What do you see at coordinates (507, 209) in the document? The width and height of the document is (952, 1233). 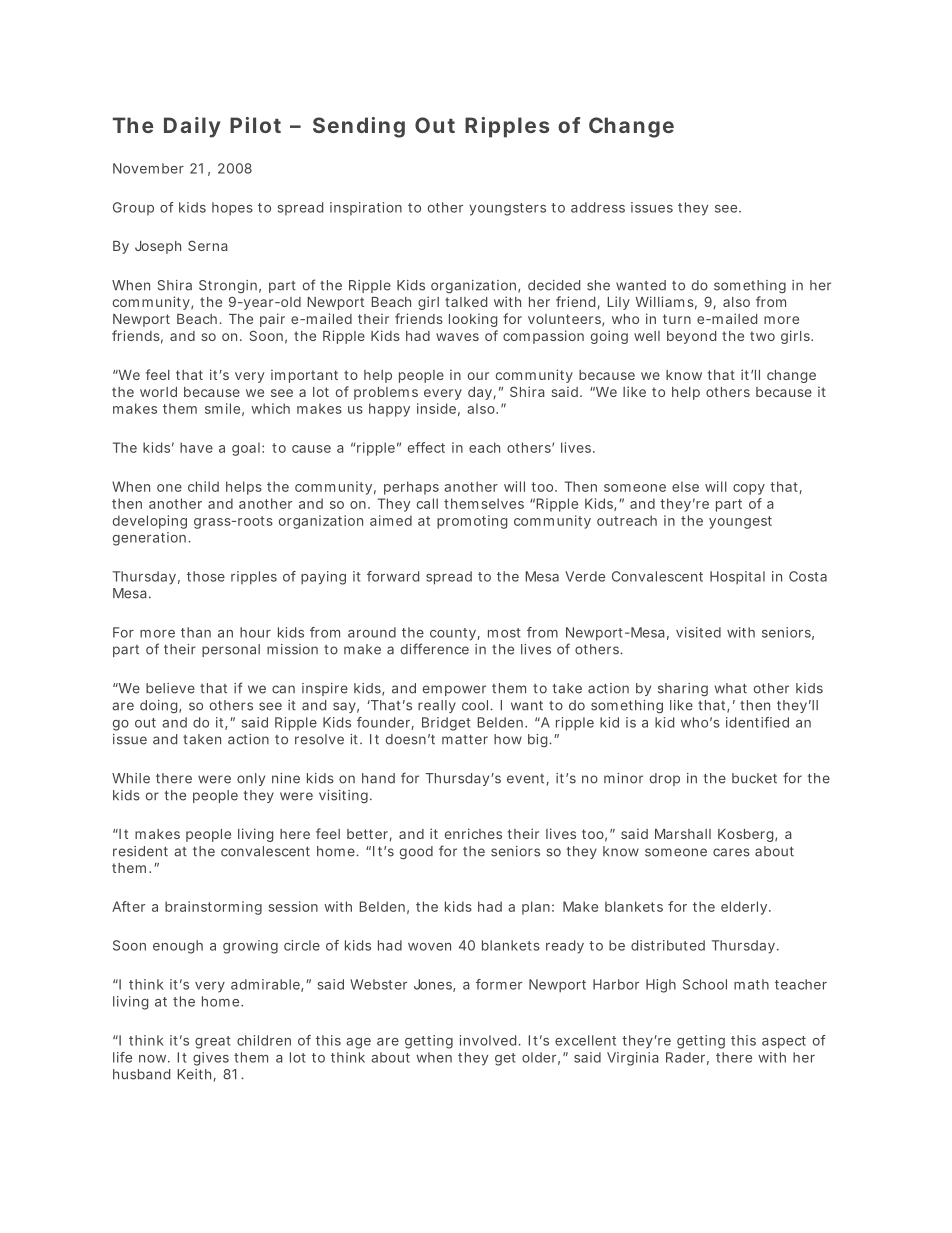 I see `youngsters` at bounding box center [507, 209].
